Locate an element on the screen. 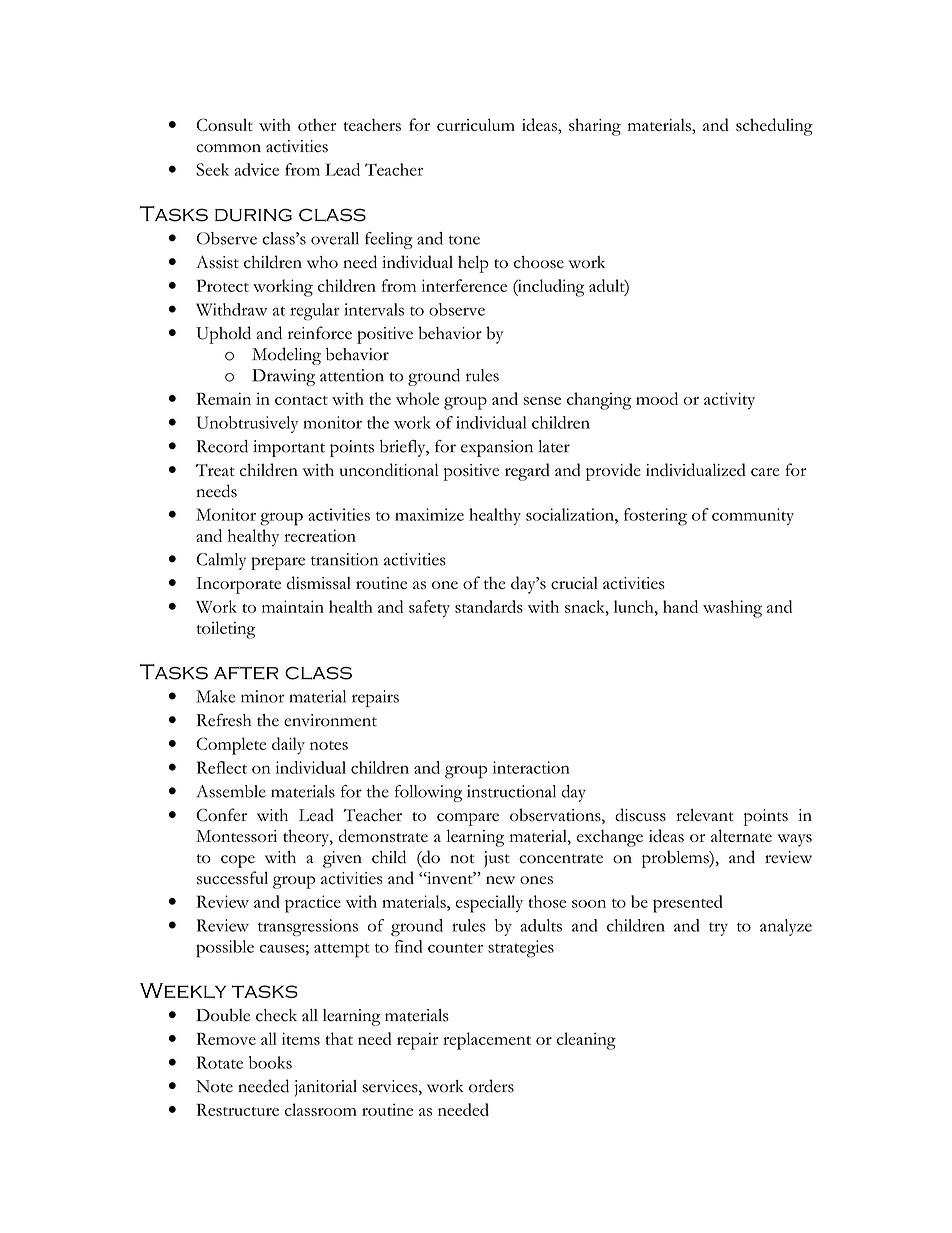 Image resolution: width=952 pixels, height=1233 pixels. curriculum is located at coordinates (476, 124).
